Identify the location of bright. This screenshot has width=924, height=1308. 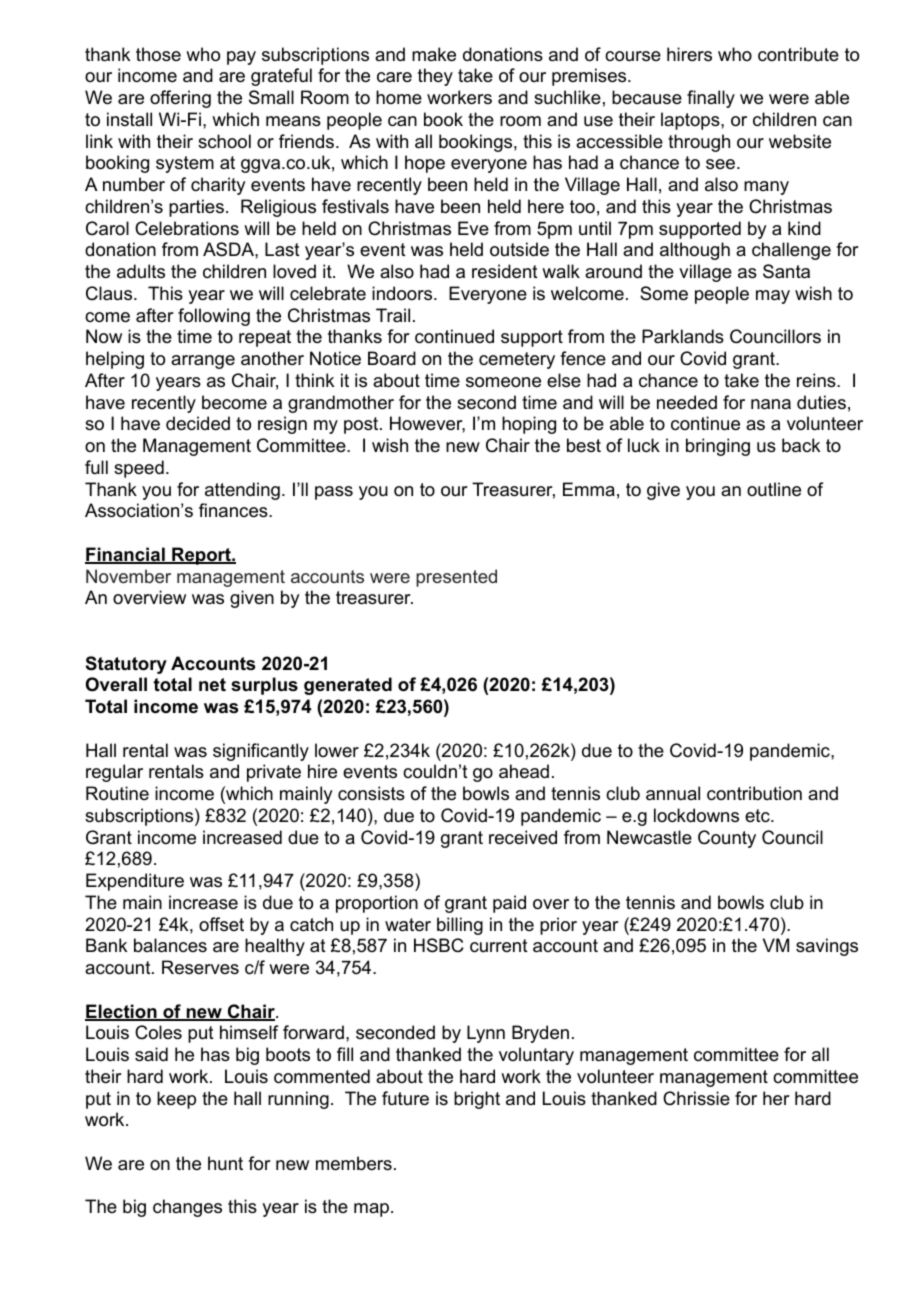
(477, 1100).
